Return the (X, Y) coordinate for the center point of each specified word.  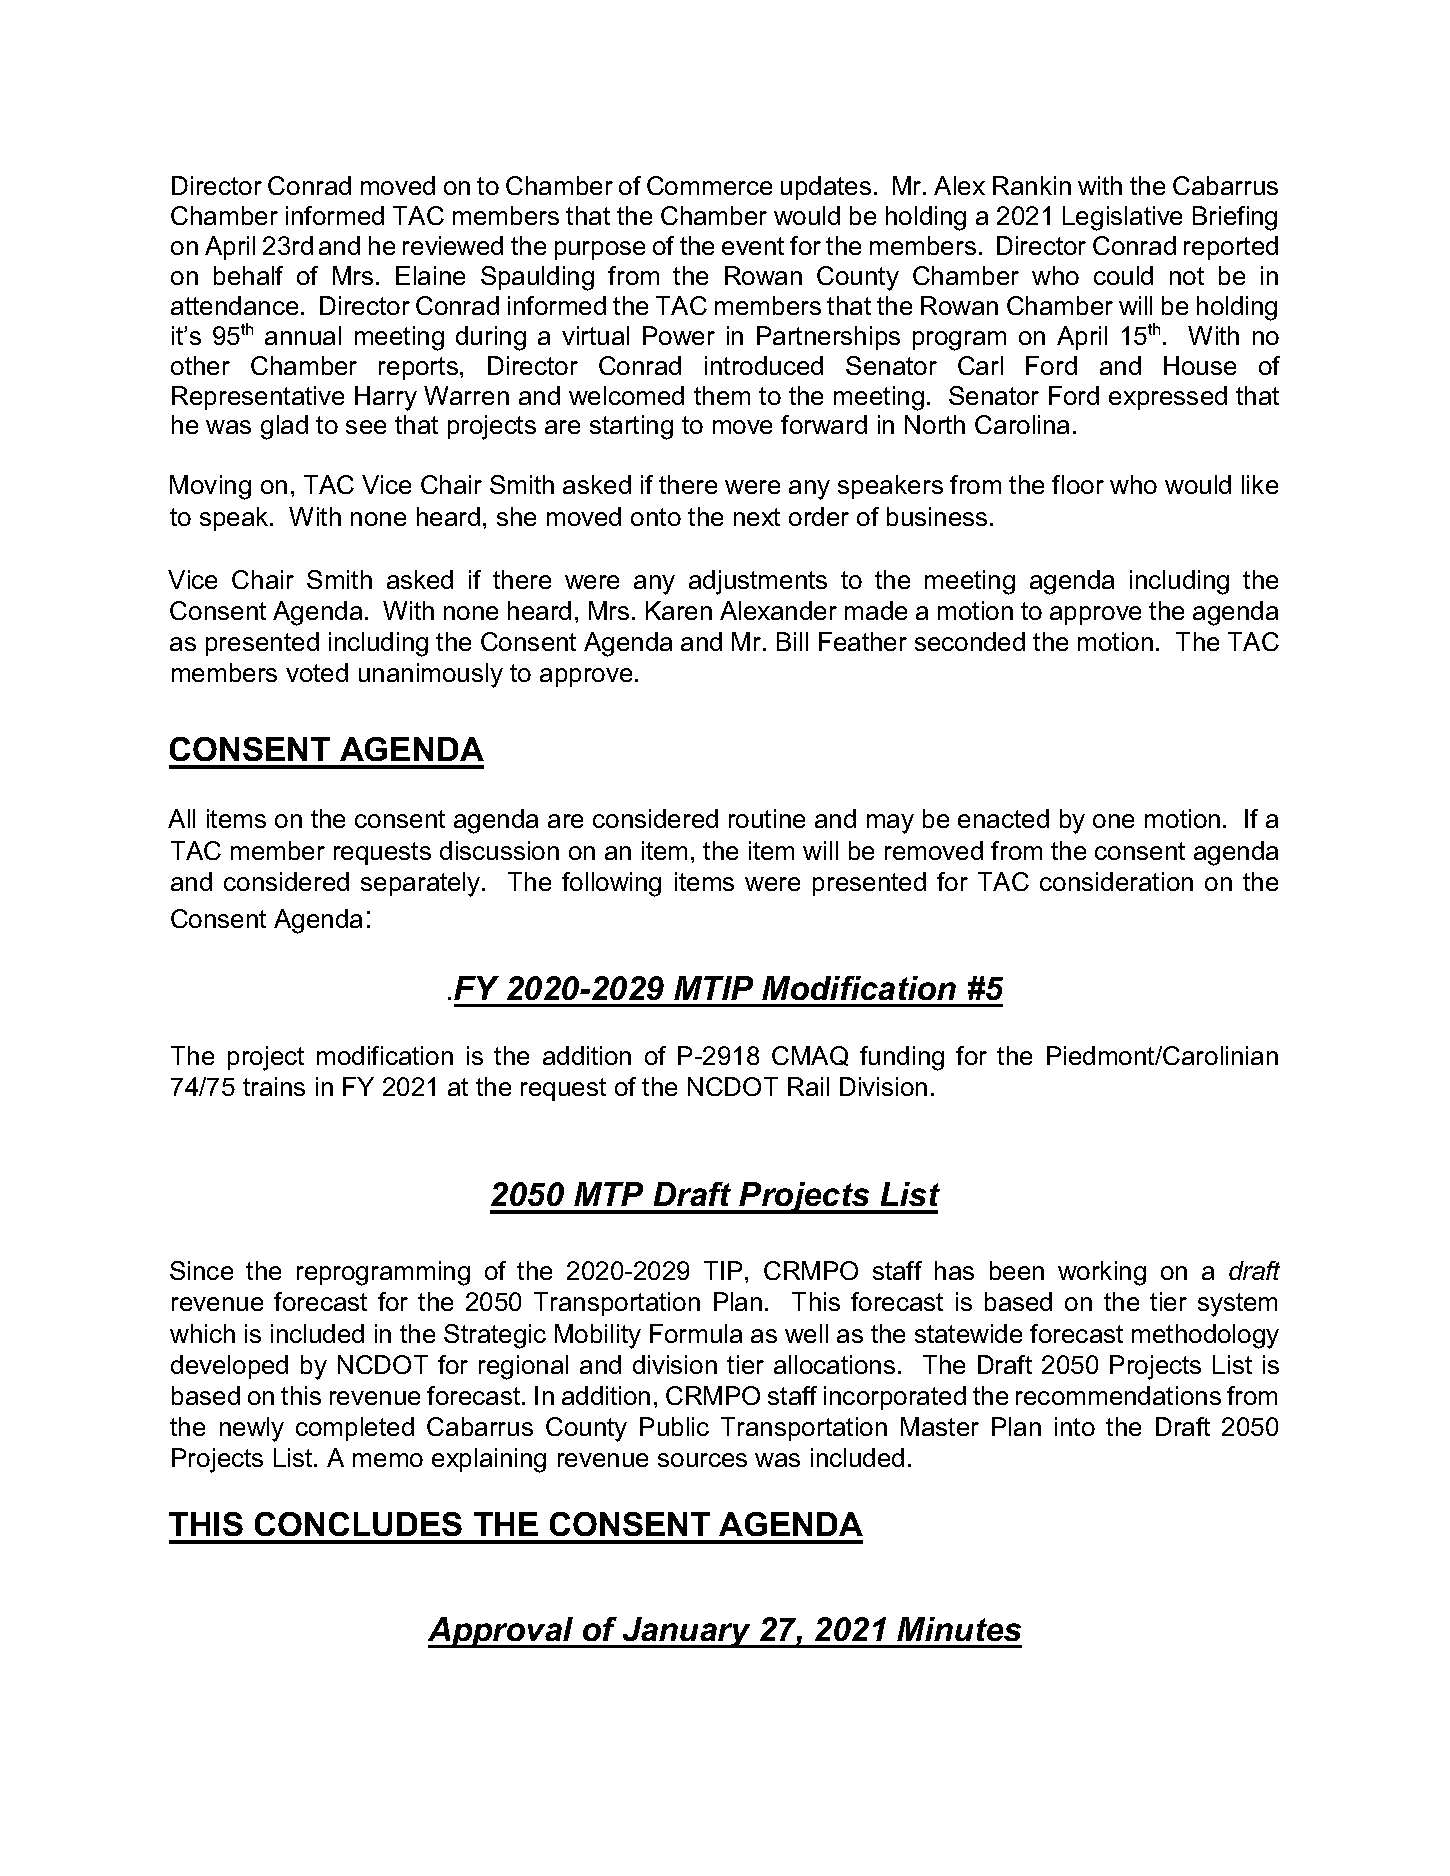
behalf (248, 275)
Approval (502, 1632)
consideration (1116, 881)
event (753, 246)
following (611, 884)
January (687, 1632)
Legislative (1122, 218)
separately (422, 884)
